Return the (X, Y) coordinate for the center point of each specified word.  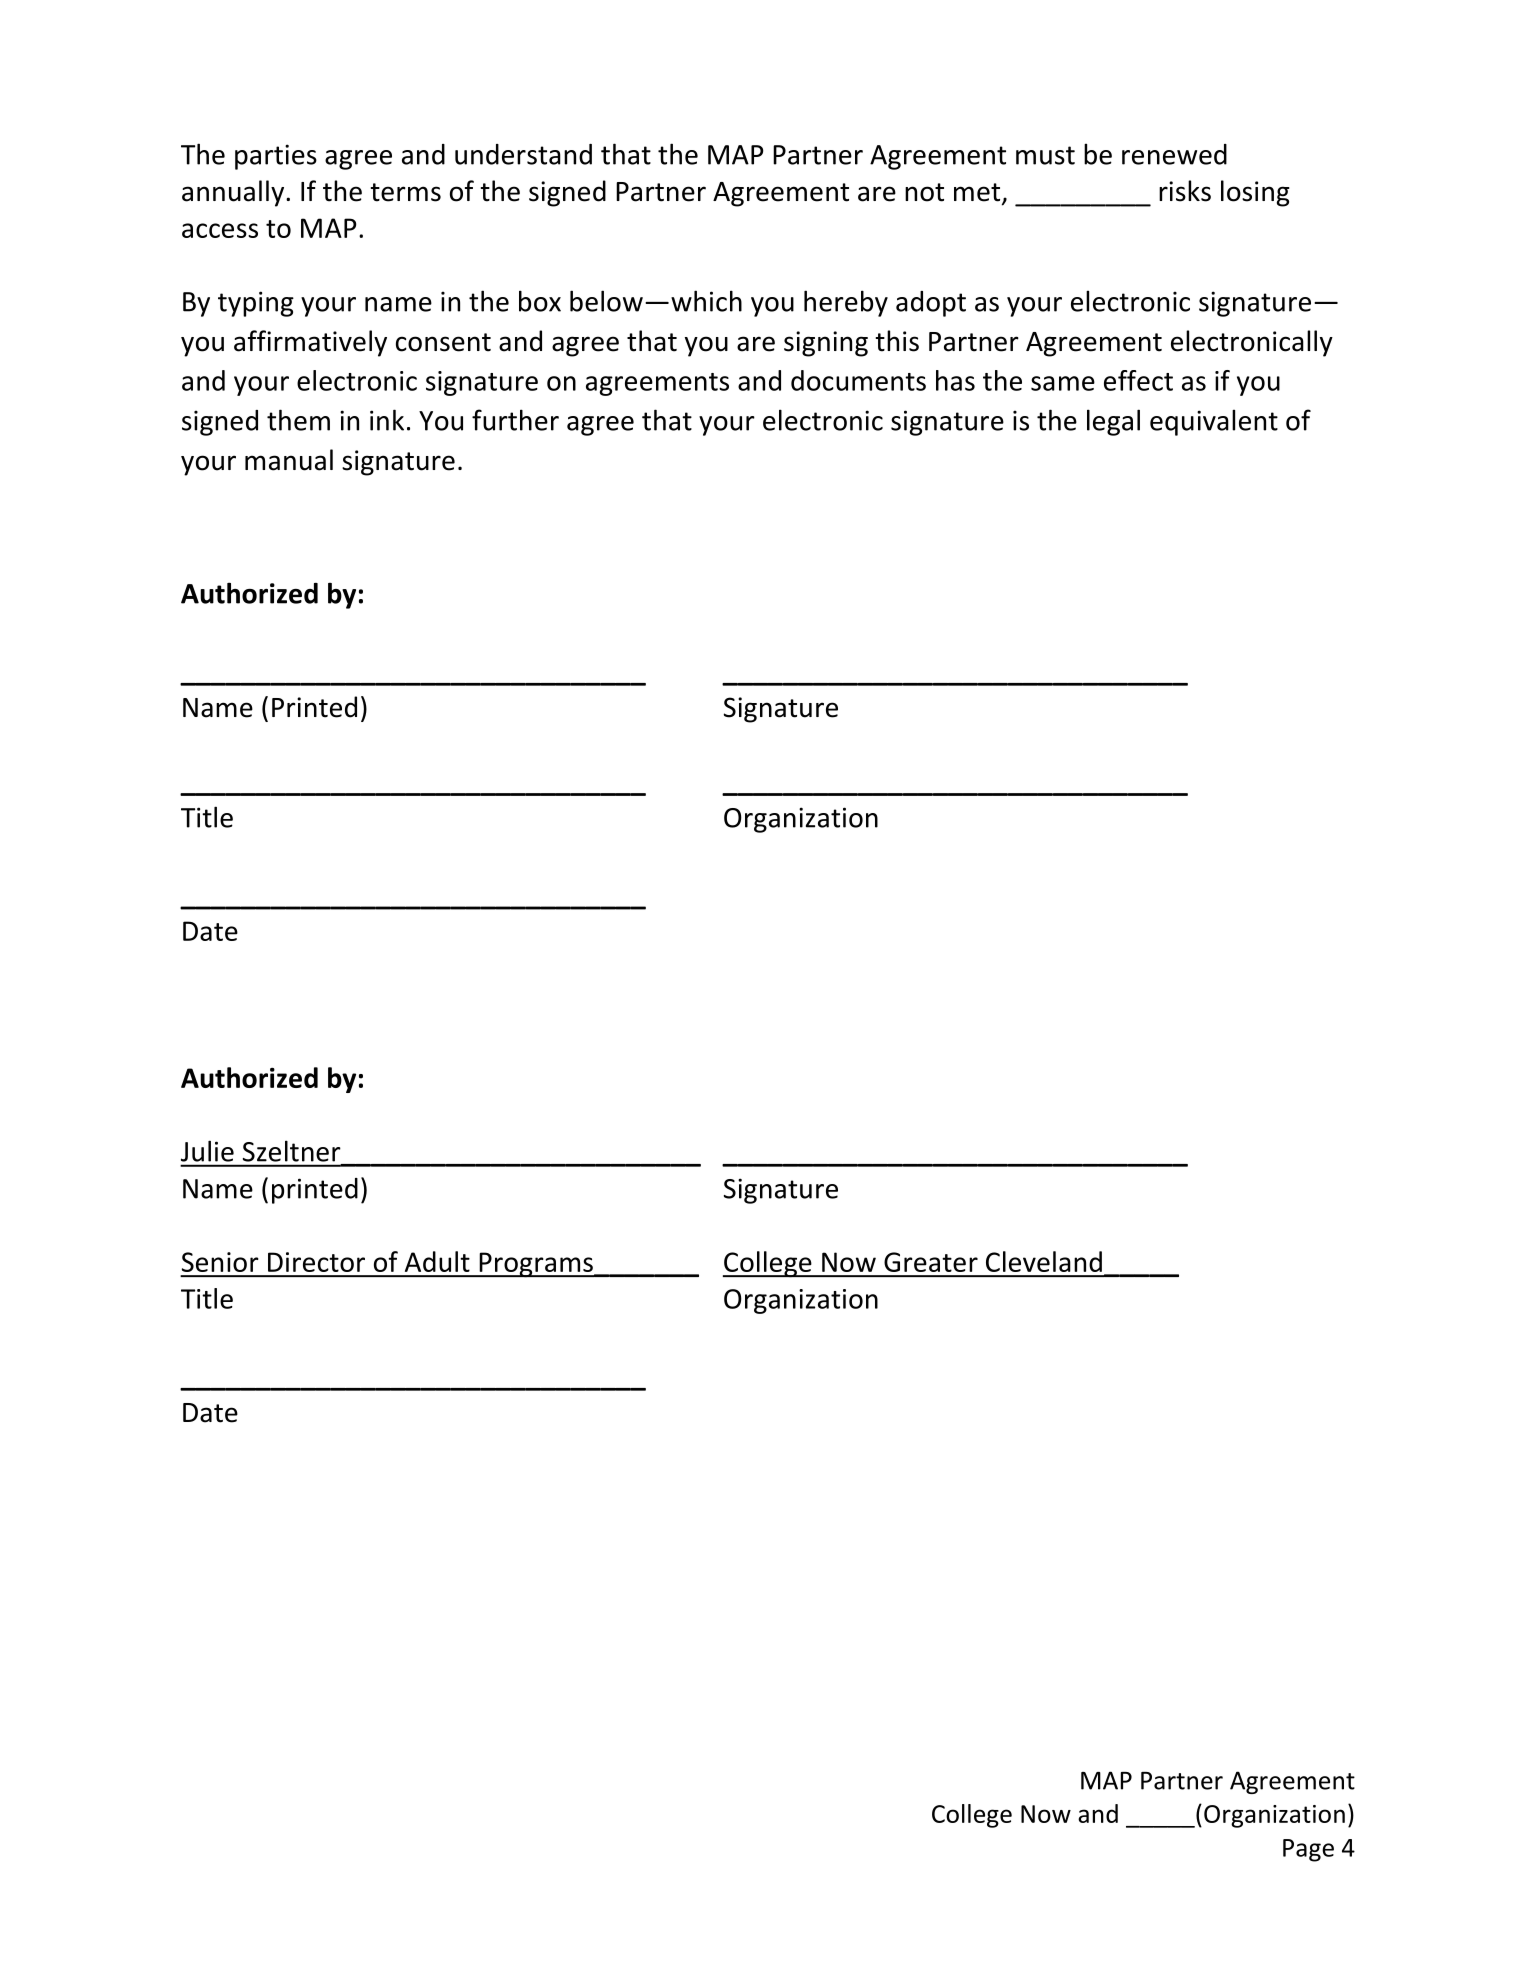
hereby (846, 303)
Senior (220, 1262)
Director (316, 1262)
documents (858, 380)
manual (289, 460)
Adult (437, 1261)
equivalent (1214, 422)
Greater (931, 1262)
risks (1185, 191)
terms (406, 192)
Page (1308, 1850)
